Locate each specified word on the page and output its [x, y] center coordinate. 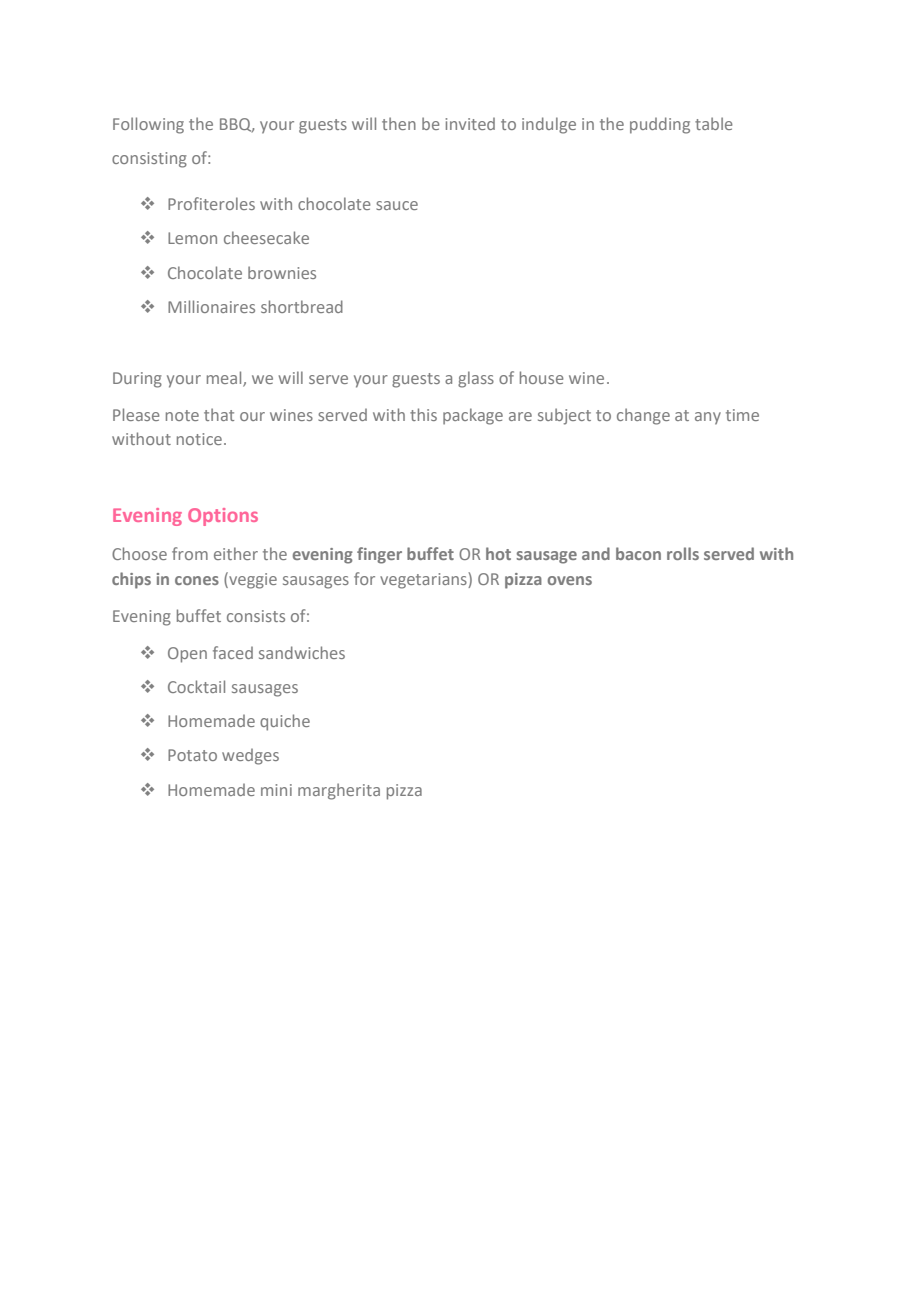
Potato [192, 755]
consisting [149, 160]
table [714, 123]
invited [470, 123]
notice [199, 439]
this [423, 414]
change [643, 416]
